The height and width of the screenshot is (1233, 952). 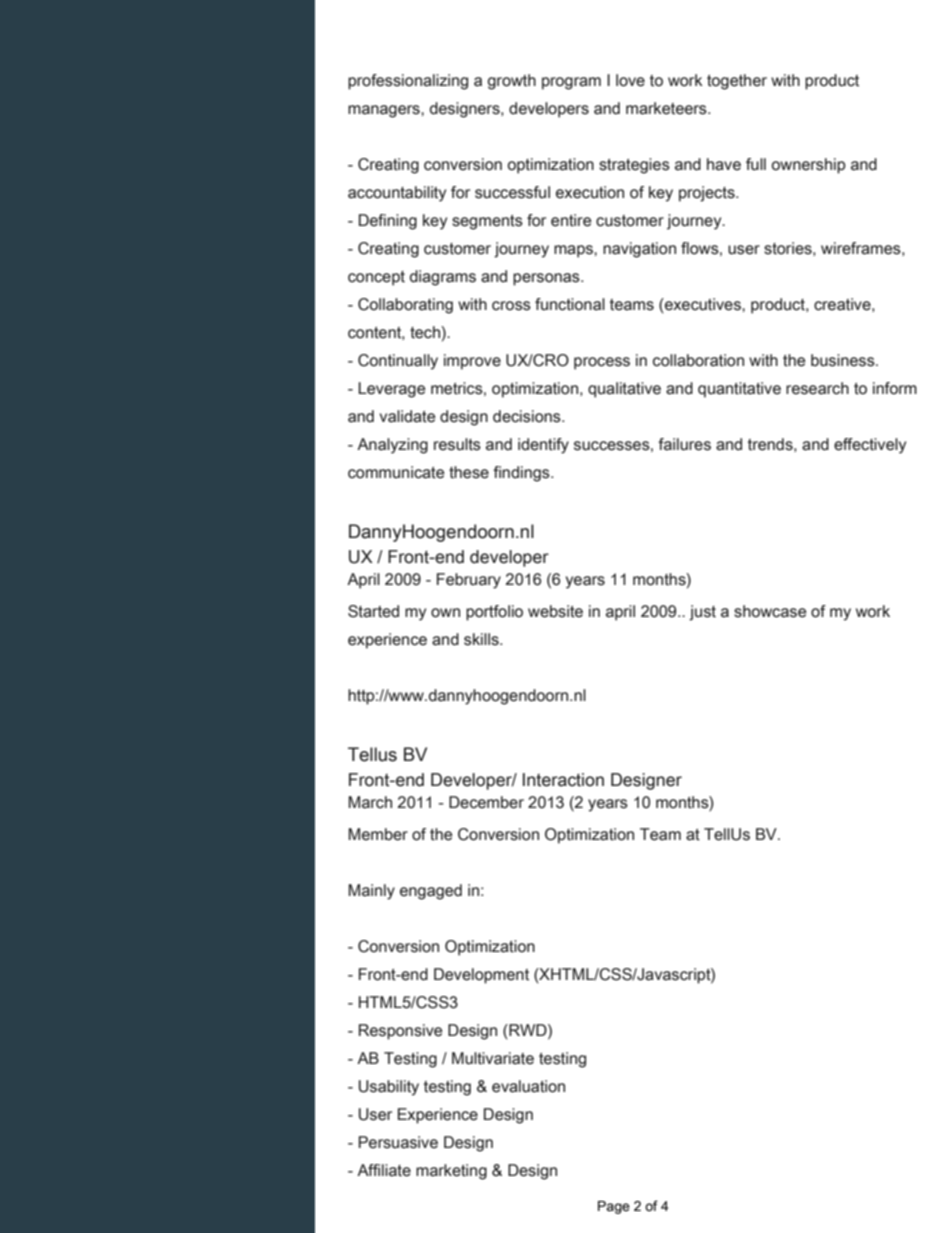 I want to click on effectively, so click(x=870, y=446).
